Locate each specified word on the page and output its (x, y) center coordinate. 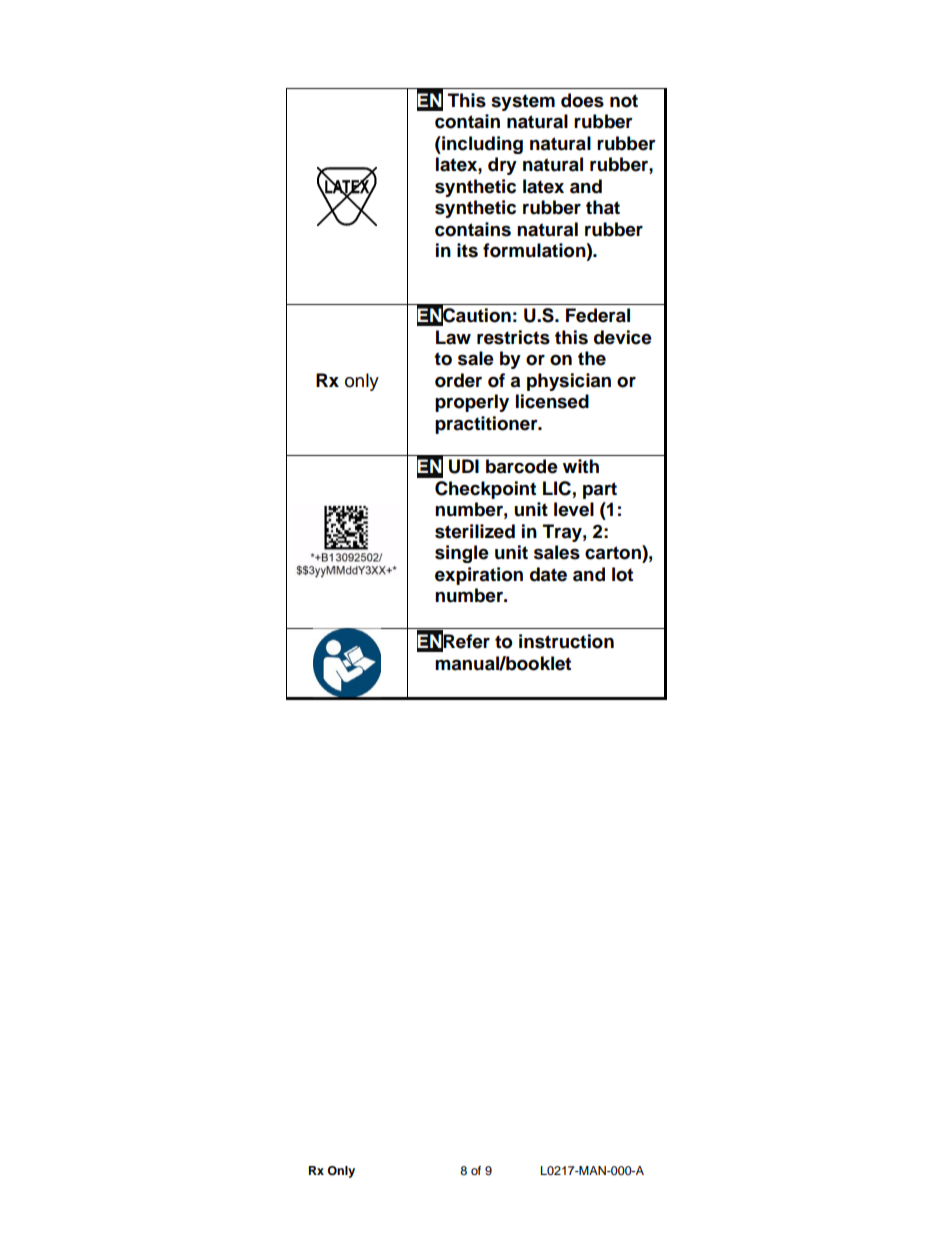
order (458, 380)
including (481, 145)
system (523, 102)
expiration (479, 576)
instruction (566, 641)
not (624, 101)
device (623, 337)
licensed (552, 401)
